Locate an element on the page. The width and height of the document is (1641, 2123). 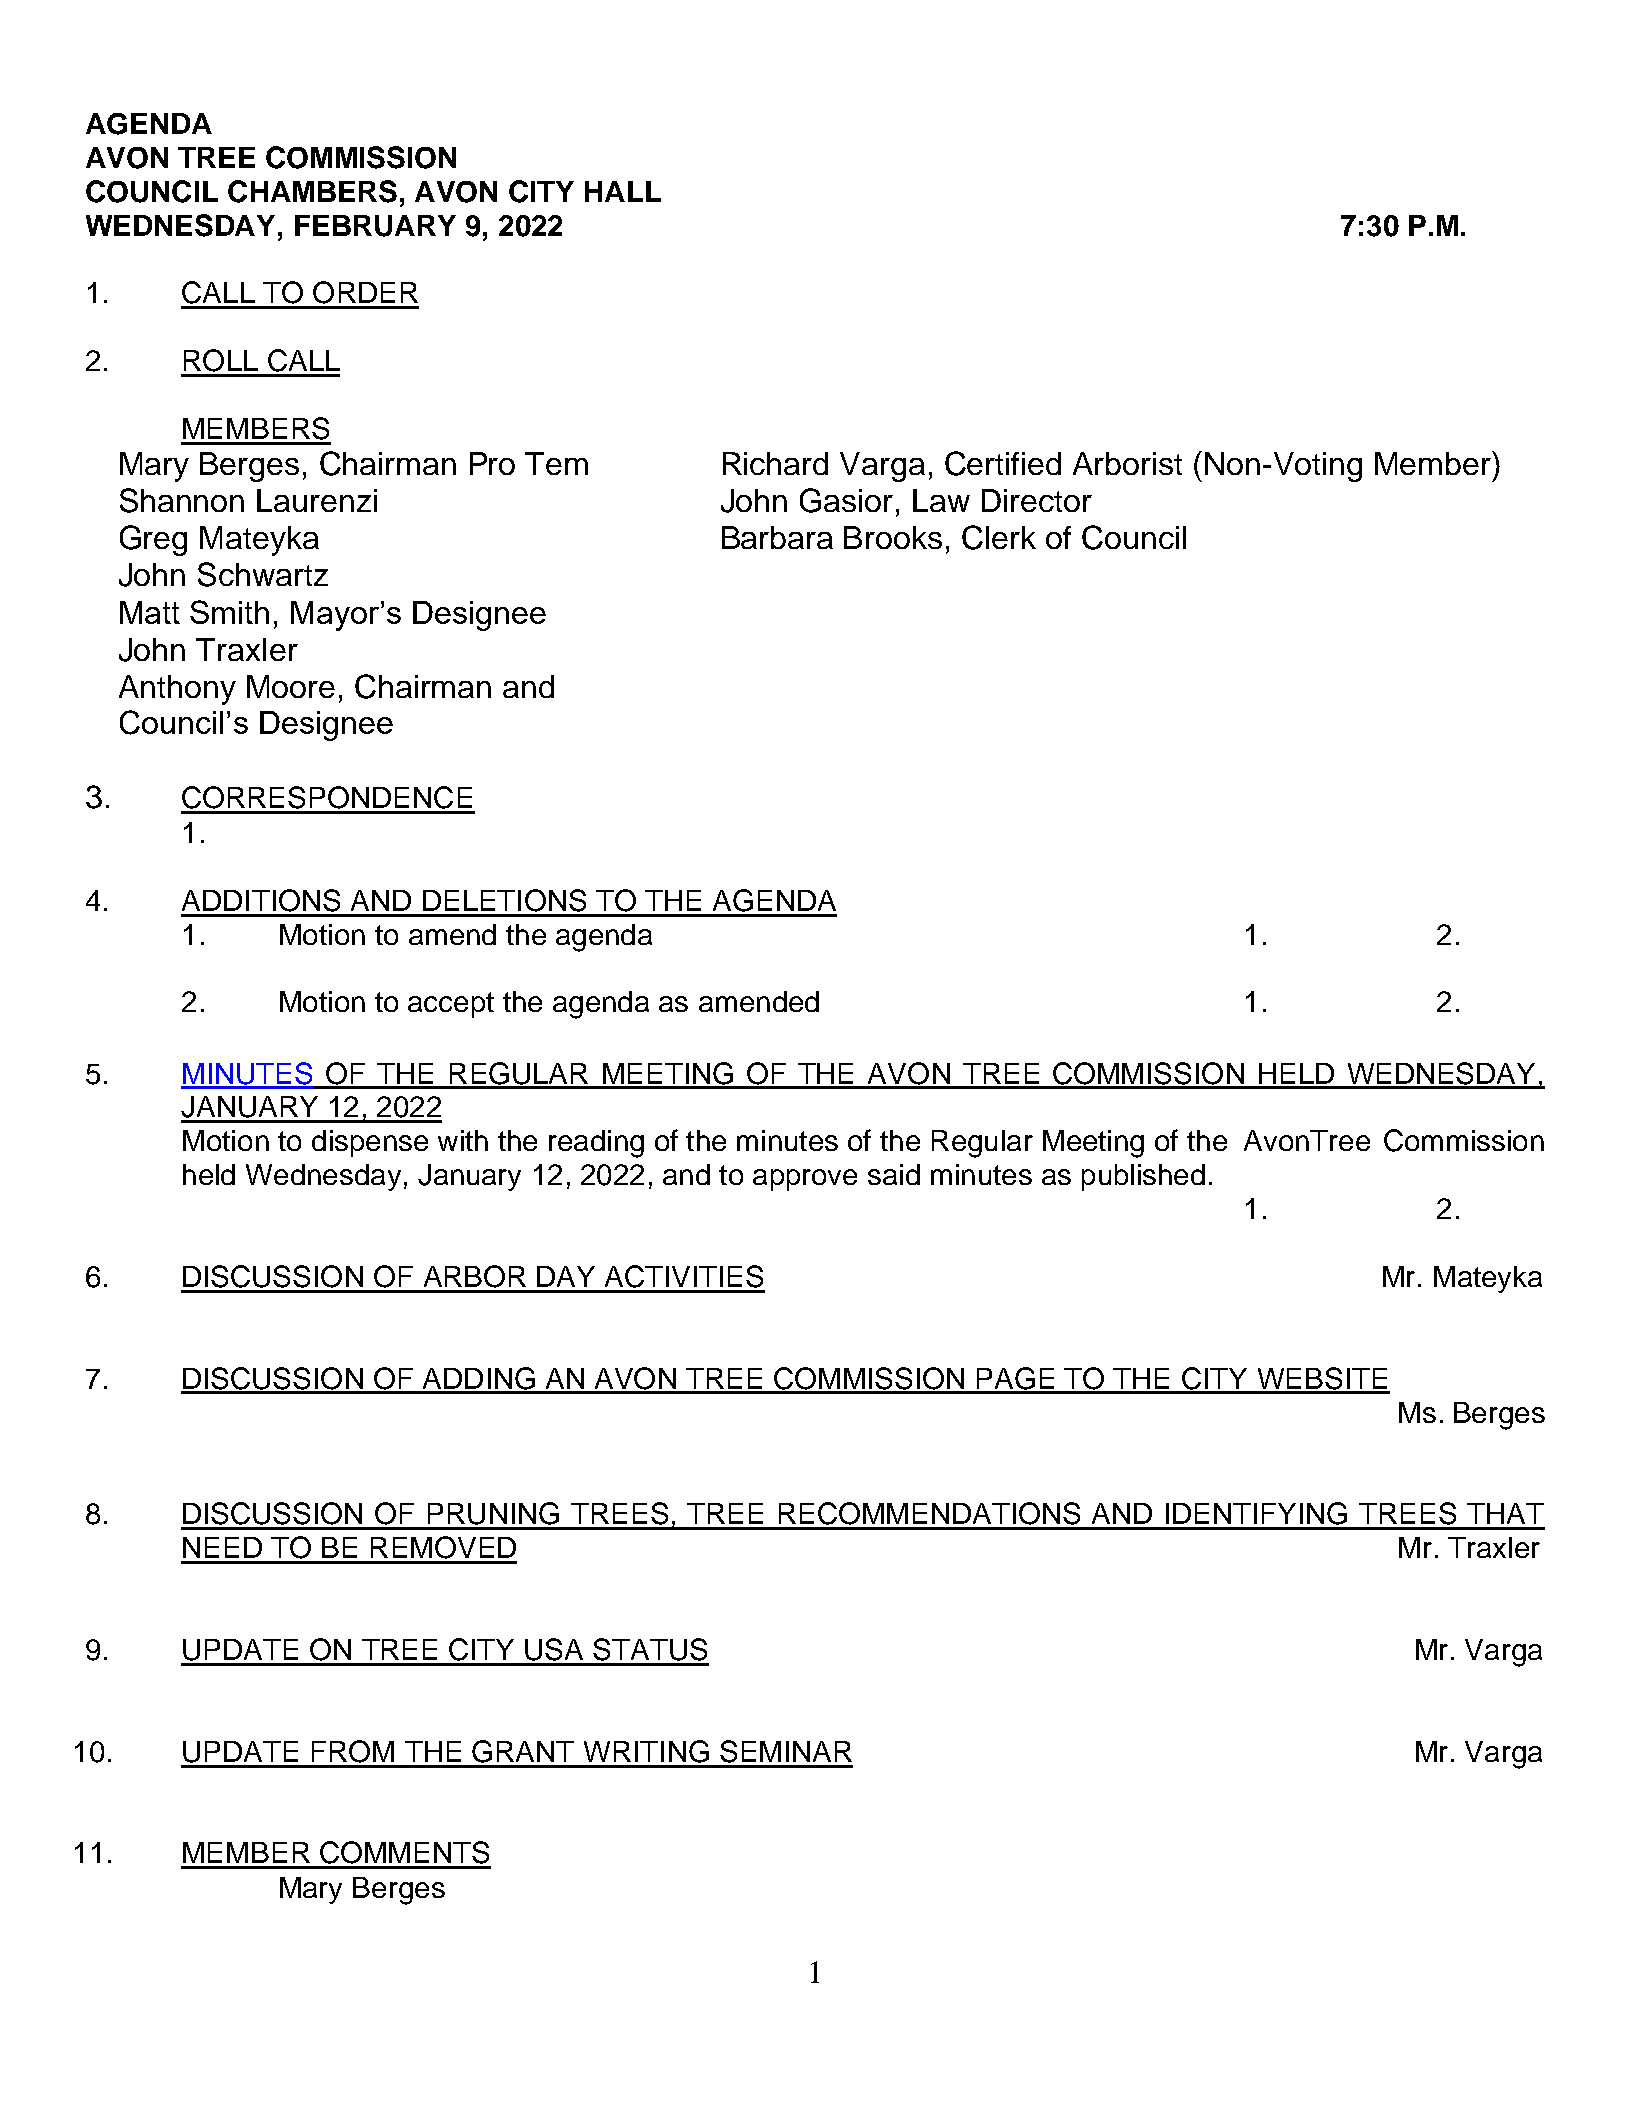
accept is located at coordinates (451, 1005).
